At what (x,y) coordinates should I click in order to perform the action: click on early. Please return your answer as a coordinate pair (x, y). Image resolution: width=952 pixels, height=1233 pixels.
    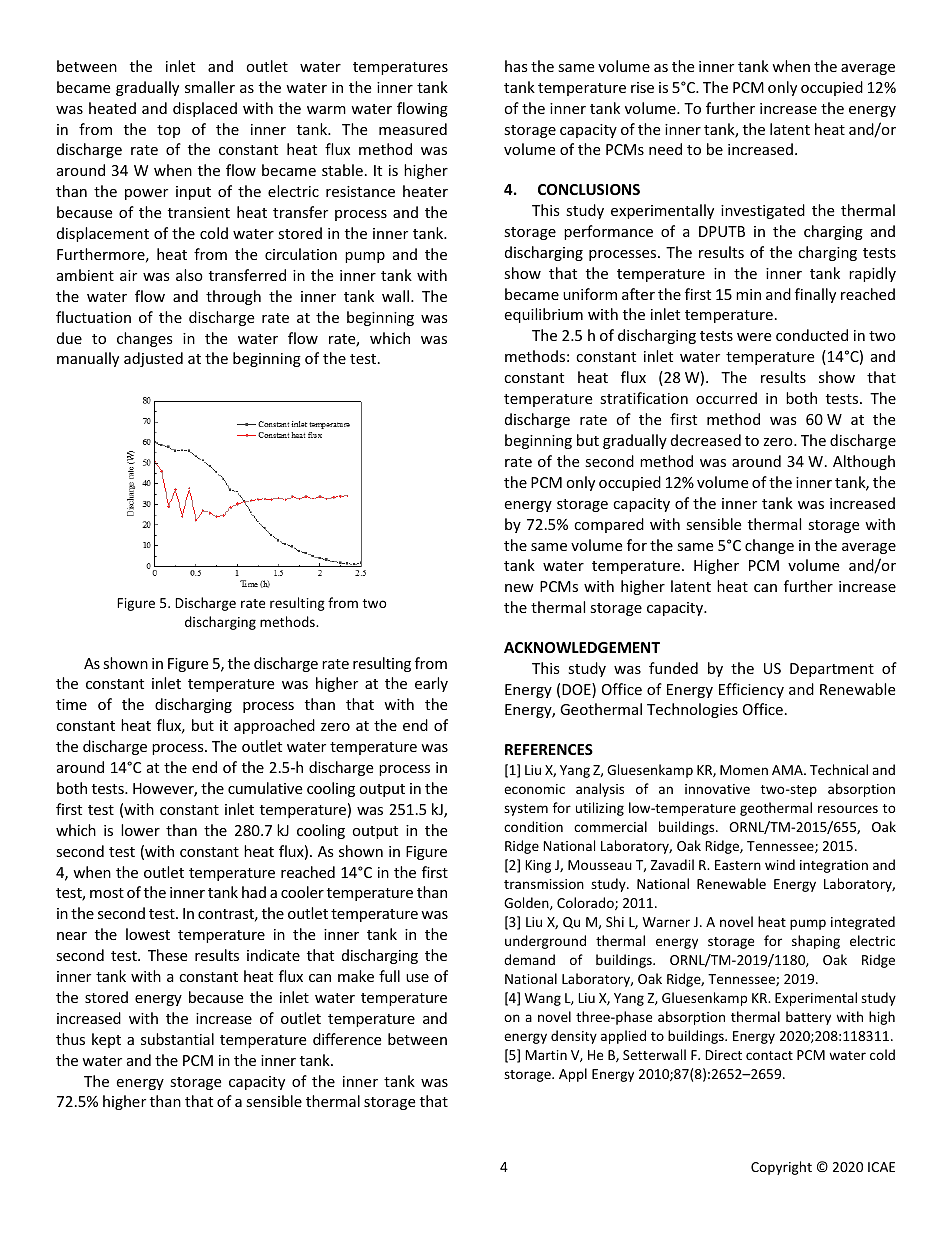
    Looking at the image, I should click on (431, 684).
